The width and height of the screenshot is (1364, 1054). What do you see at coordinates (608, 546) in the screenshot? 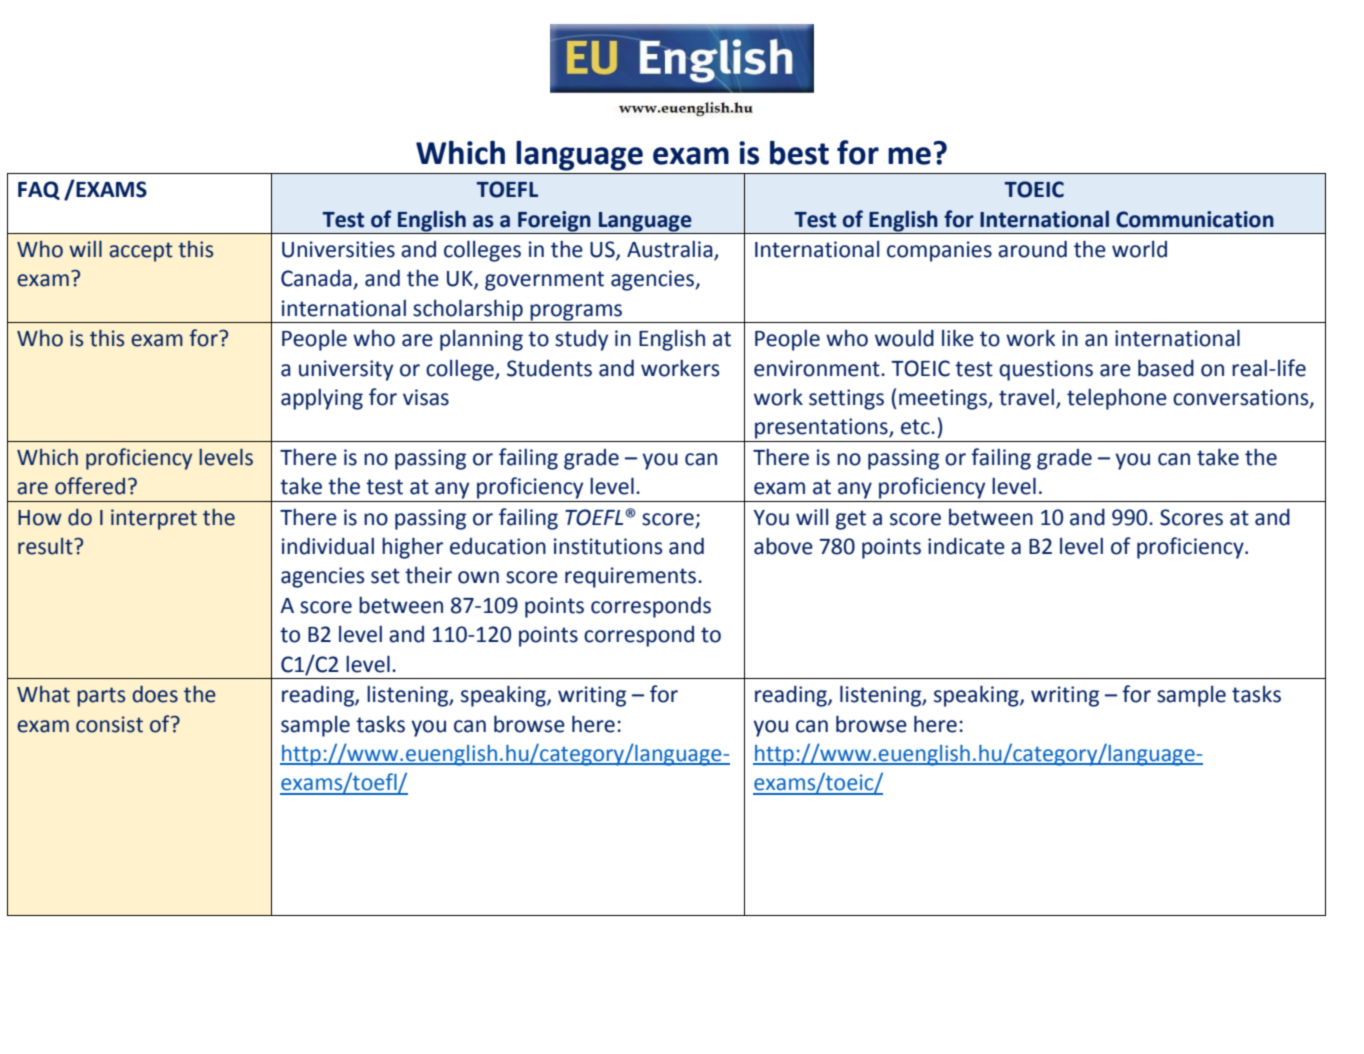
I see `institutions` at bounding box center [608, 546].
